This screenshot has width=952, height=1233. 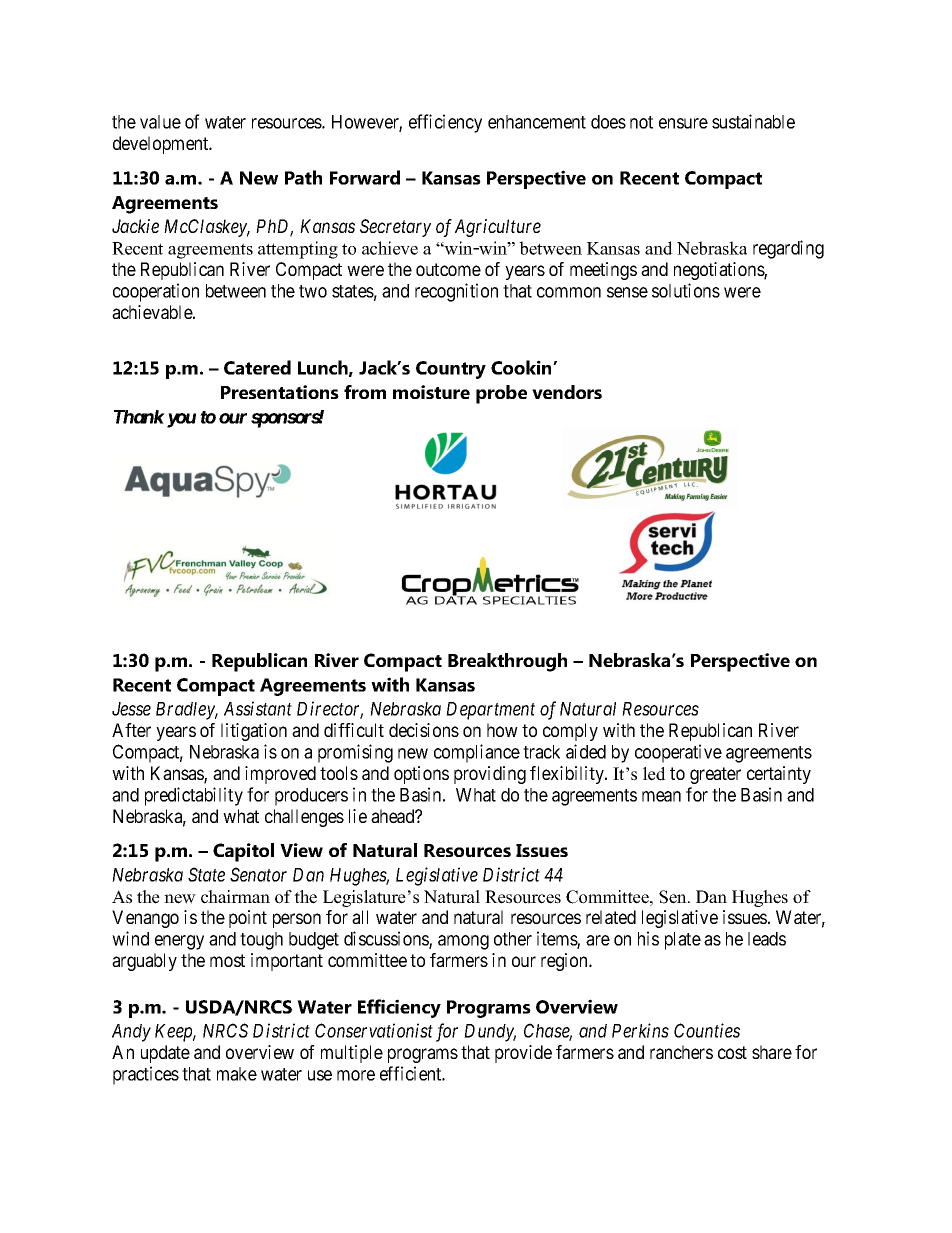 What do you see at coordinates (661, 796) in the screenshot?
I see `mean` at bounding box center [661, 796].
